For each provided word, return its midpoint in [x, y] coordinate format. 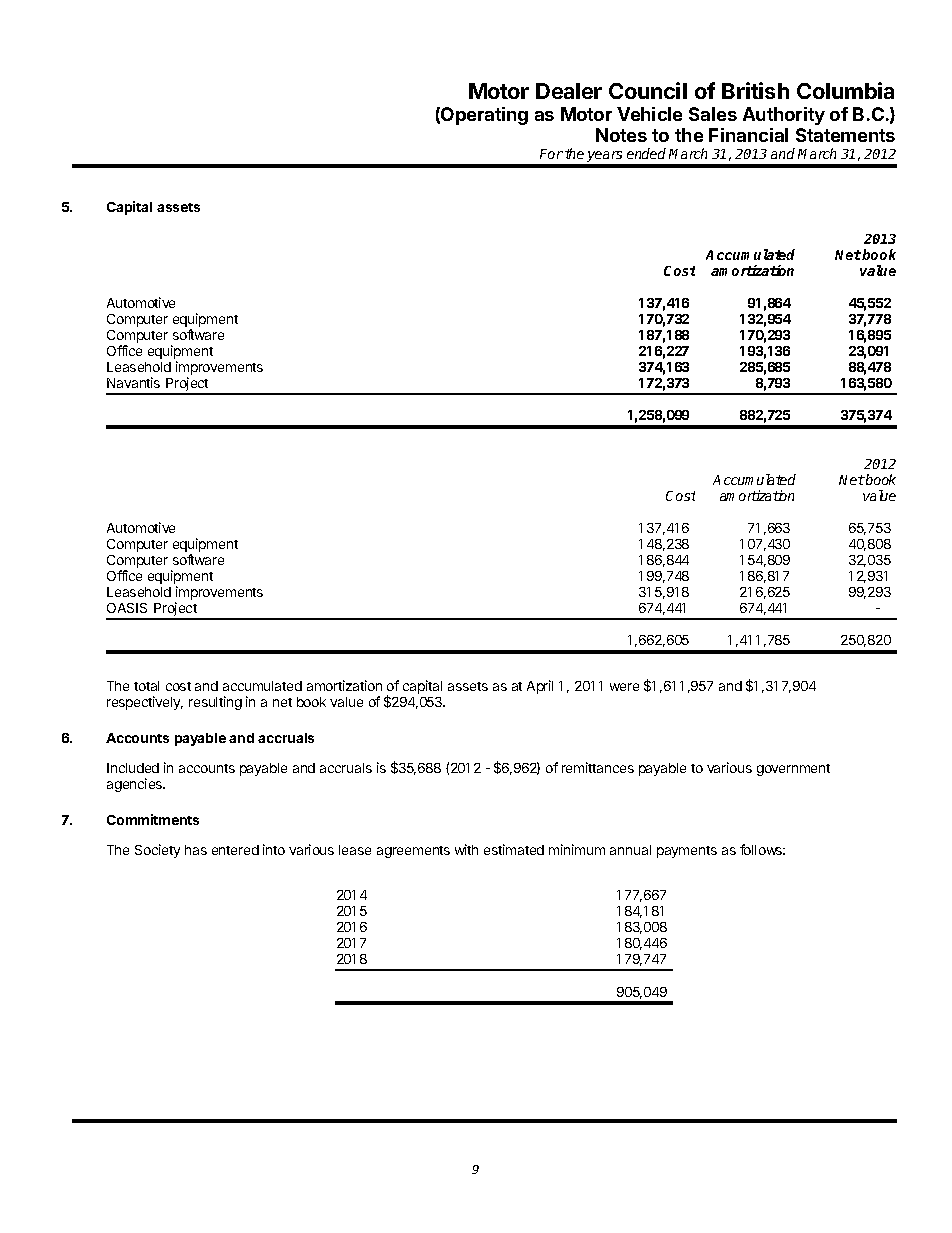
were [624, 687]
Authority [784, 116]
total [146, 686]
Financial [748, 135]
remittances [598, 767]
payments [687, 852]
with [466, 849]
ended [646, 153]
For [551, 154]
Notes [621, 135]
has [196, 850]
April [540, 687]
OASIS [127, 608]
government [793, 770]
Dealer [569, 91]
